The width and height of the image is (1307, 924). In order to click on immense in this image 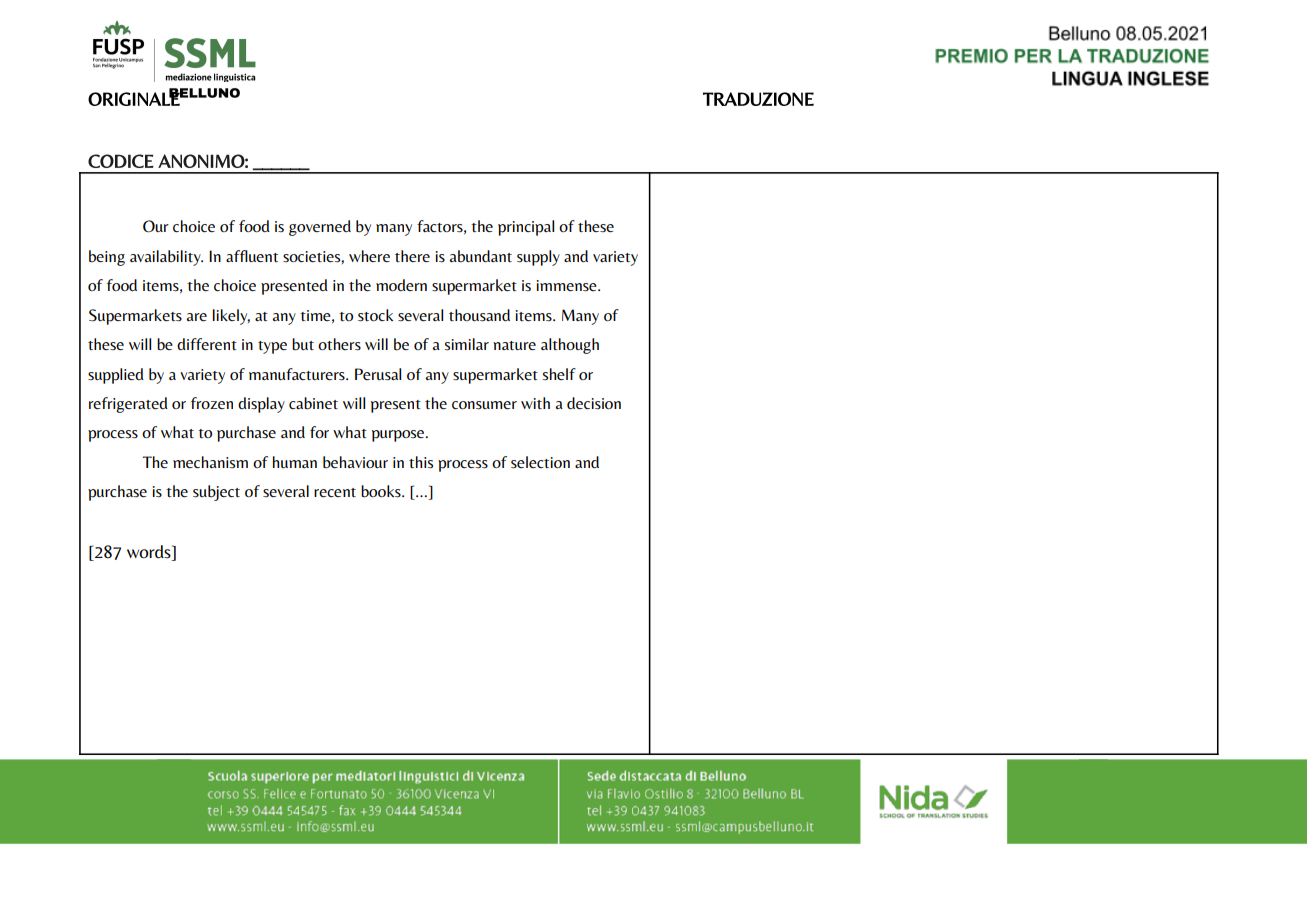, I will do `click(568, 286)`.
